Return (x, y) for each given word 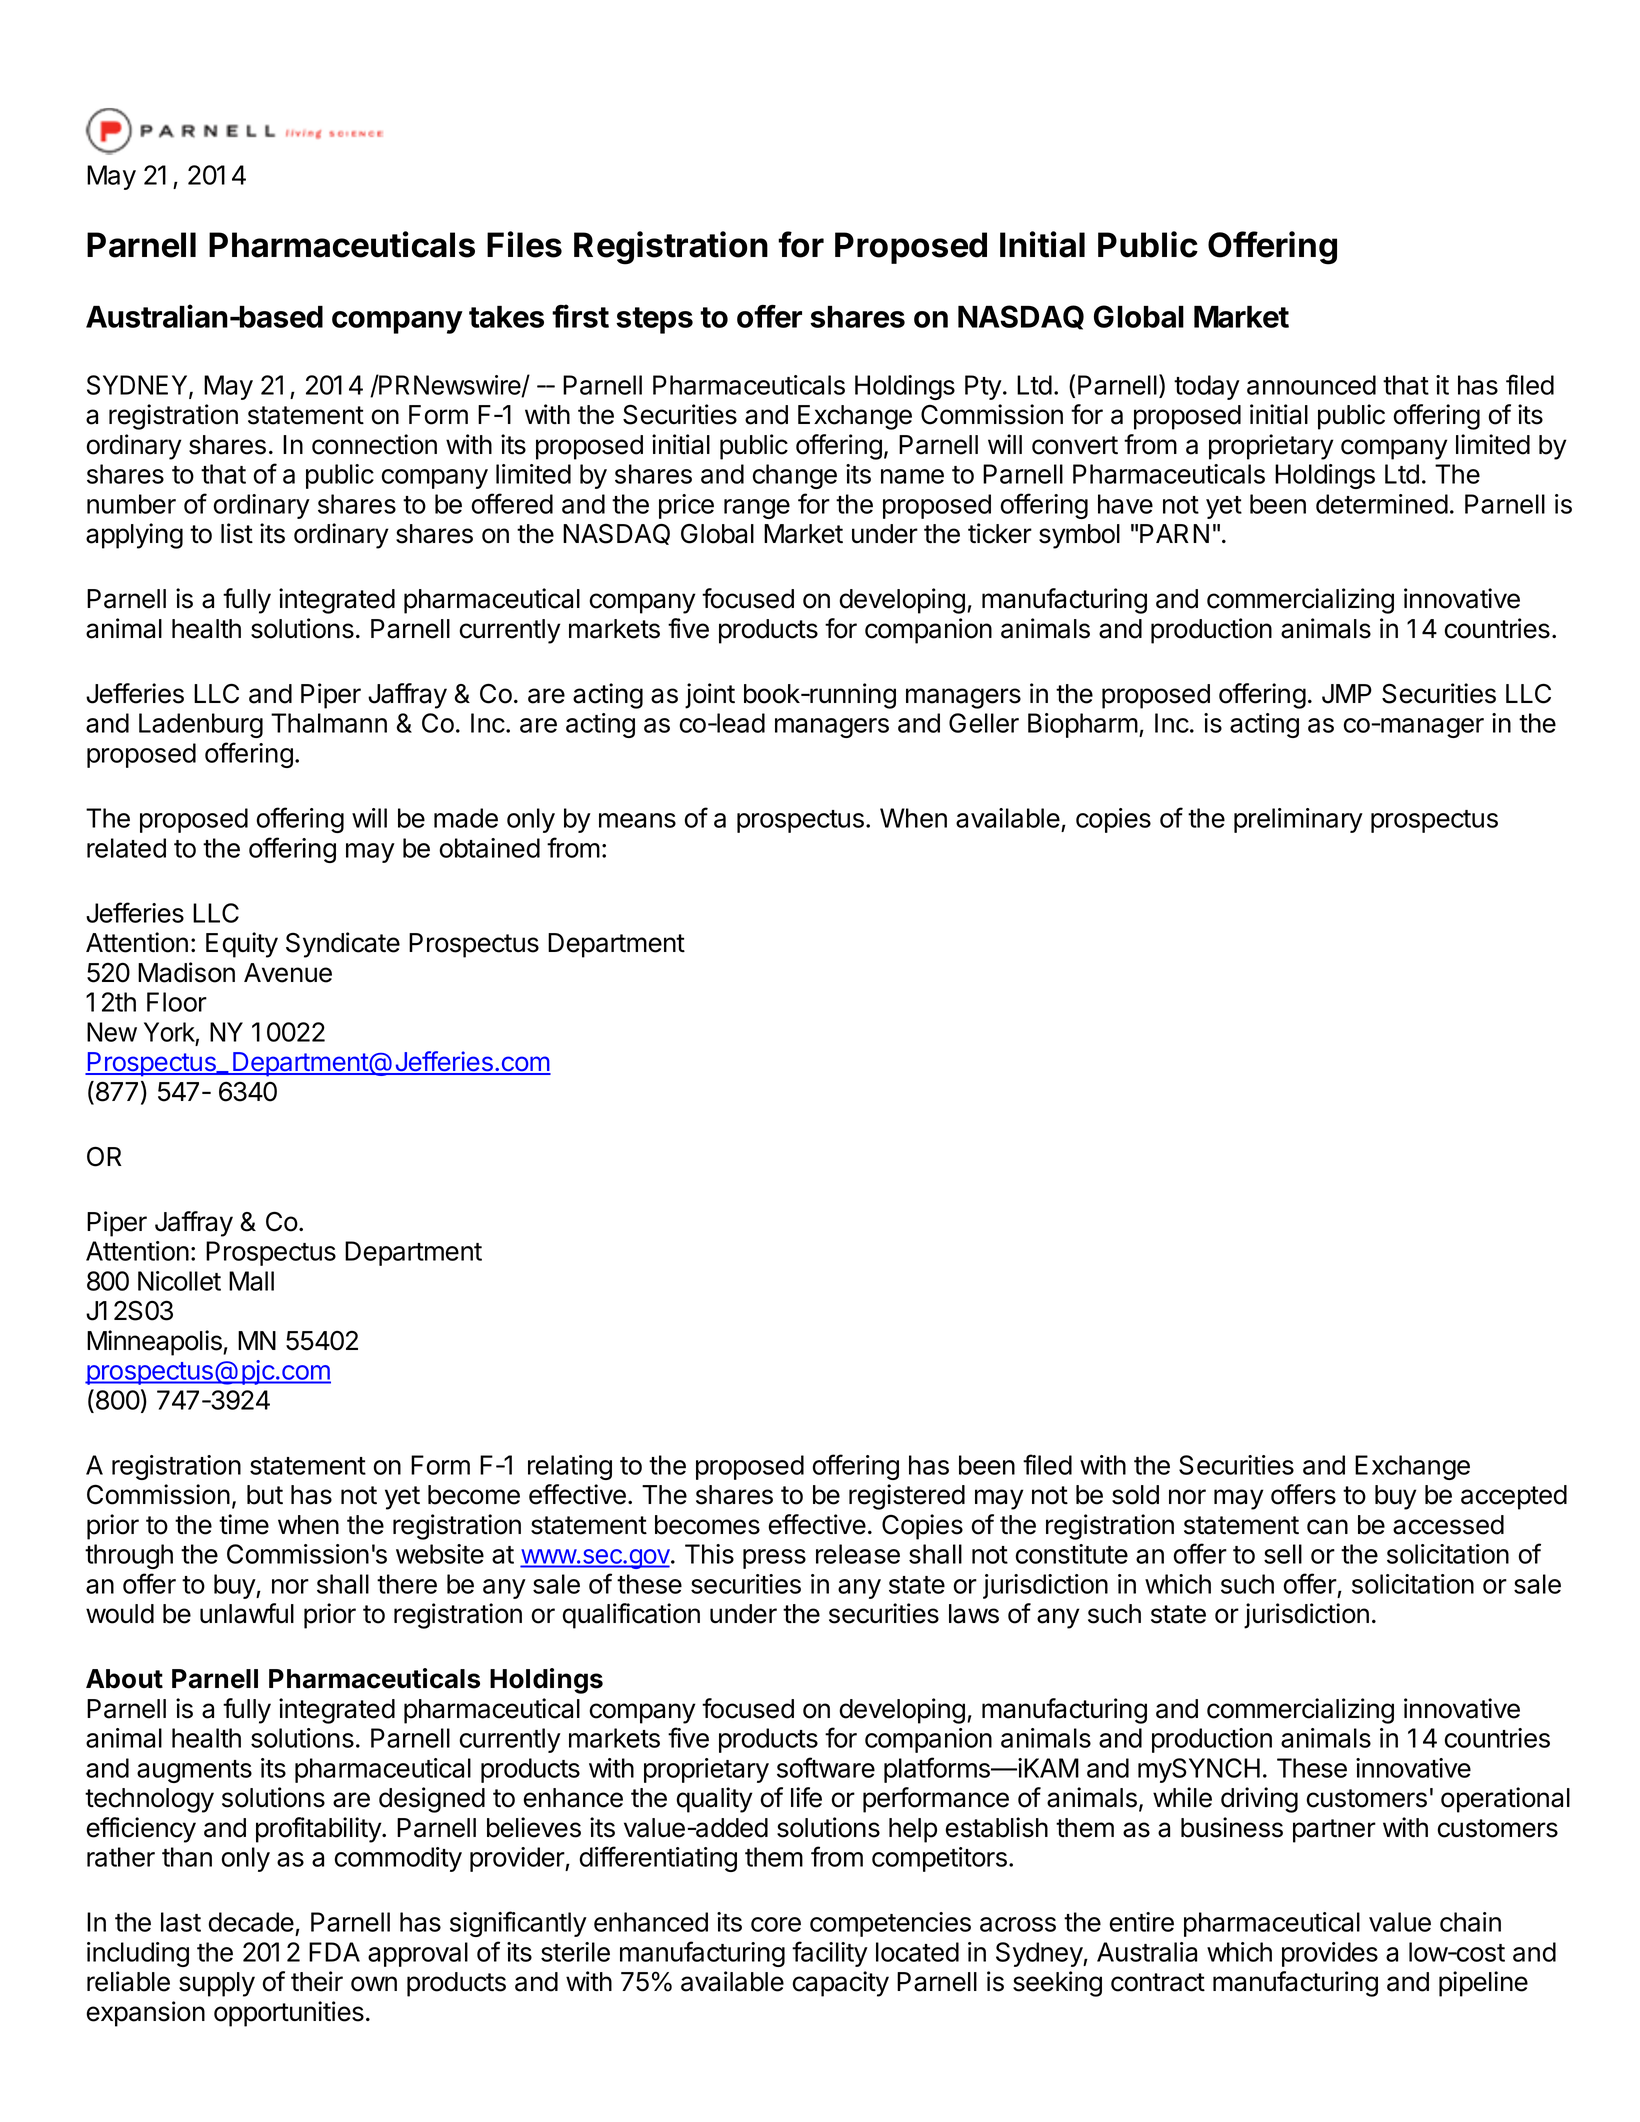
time (244, 1524)
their (317, 1981)
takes (506, 317)
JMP (1347, 694)
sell (1283, 1554)
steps (654, 320)
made (466, 818)
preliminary (1298, 820)
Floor (177, 1002)
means (637, 820)
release (858, 1554)
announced (1311, 385)
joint (710, 696)
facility (830, 1954)
